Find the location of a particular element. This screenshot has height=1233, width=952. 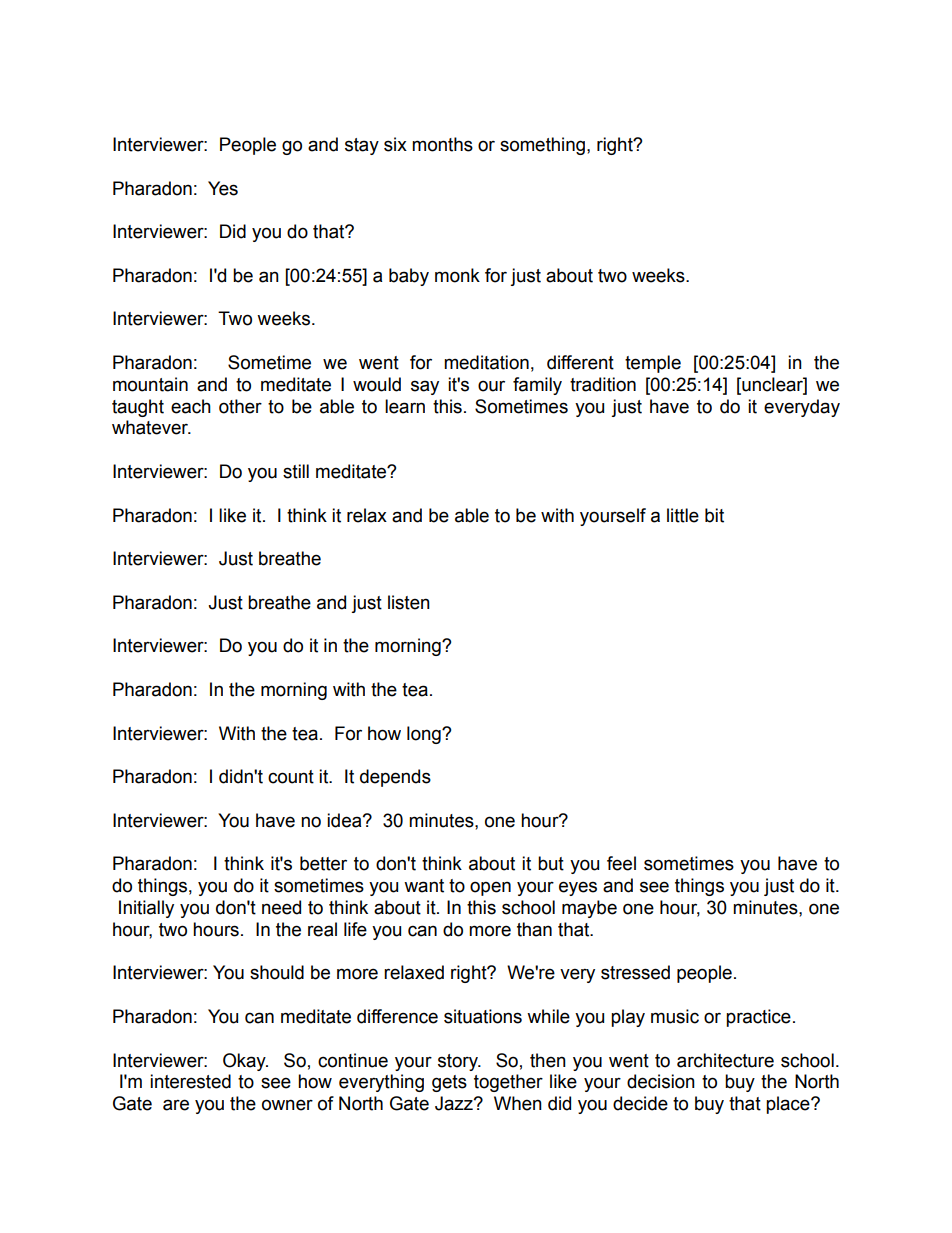

bit is located at coordinates (714, 515).
